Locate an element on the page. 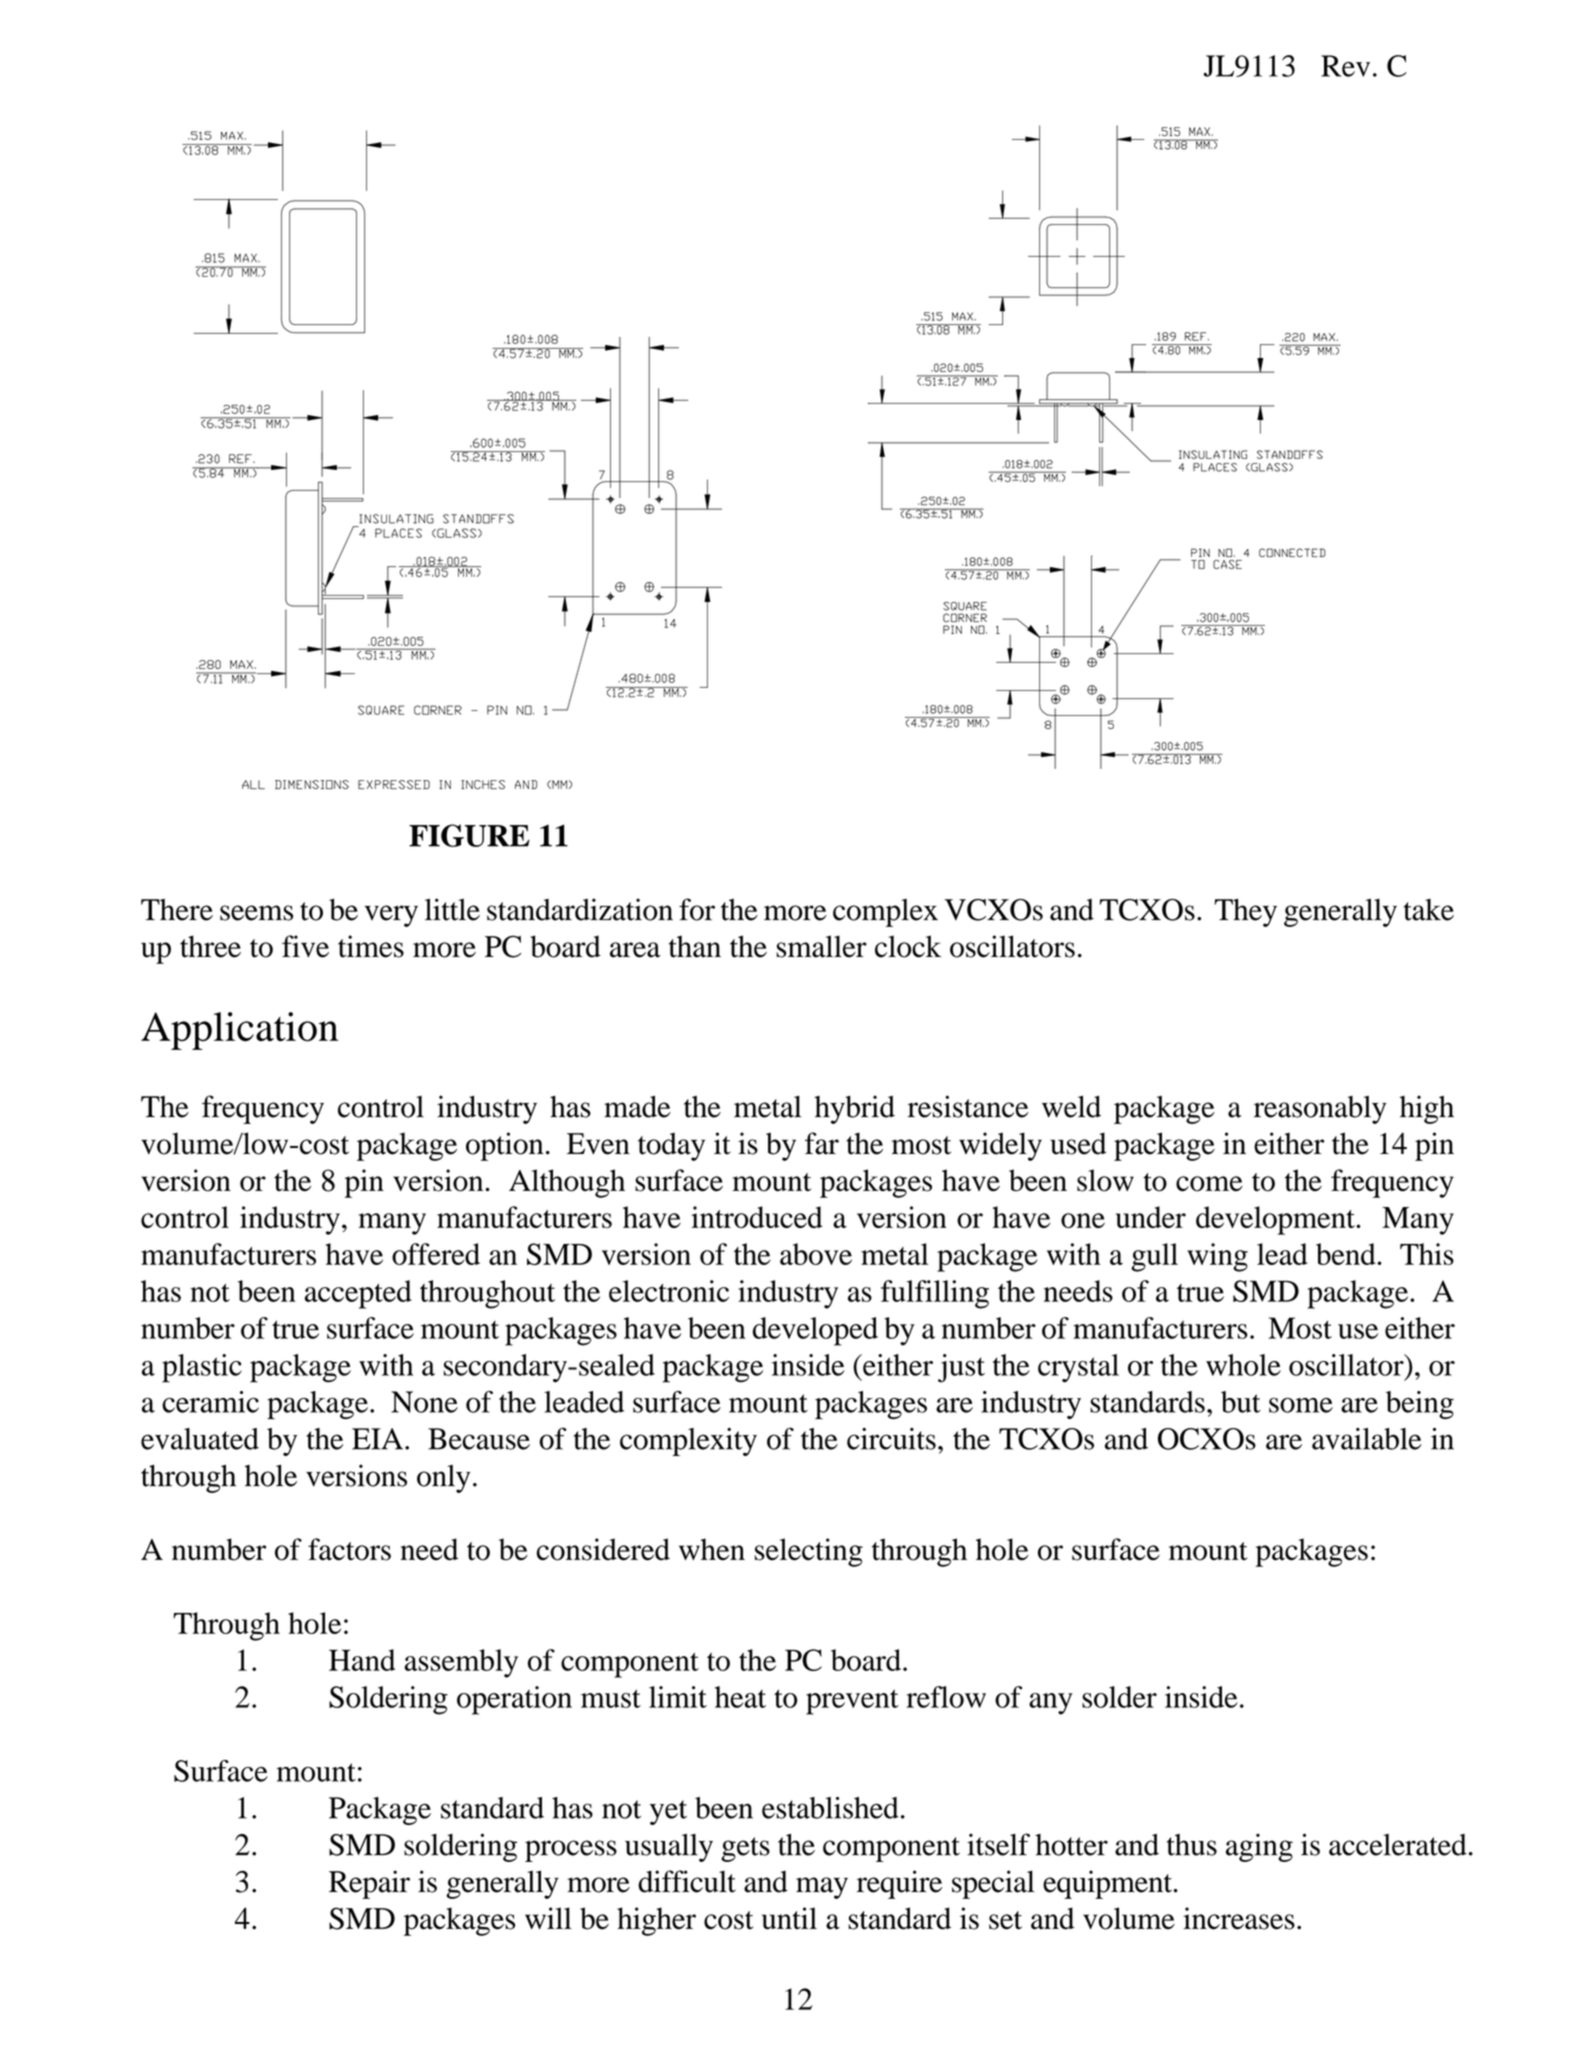 The height and width of the document is (2064, 1595). They is located at coordinates (1245, 912).
